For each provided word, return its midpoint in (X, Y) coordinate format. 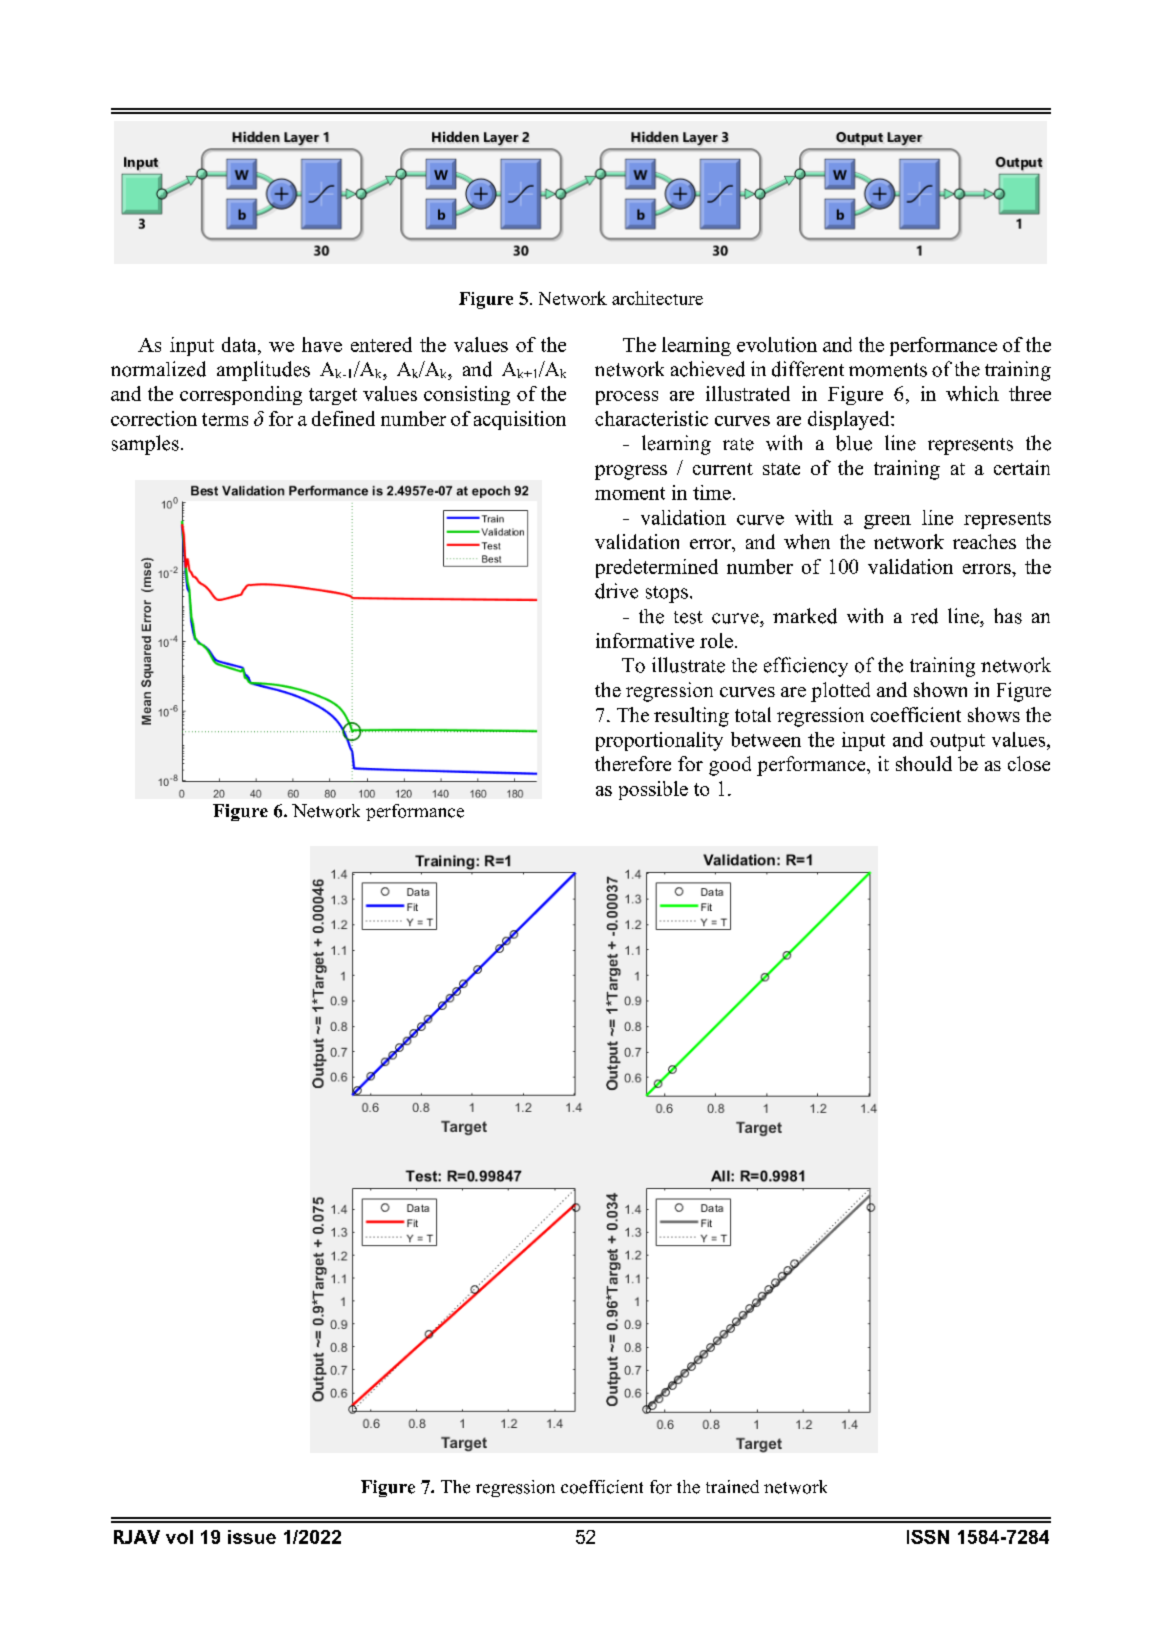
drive (616, 591)
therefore (633, 763)
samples (145, 445)
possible (653, 790)
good (730, 766)
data (240, 344)
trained (732, 1487)
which (972, 393)
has (1008, 616)
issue (252, 1537)
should (924, 763)
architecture (657, 298)
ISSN (928, 1537)
